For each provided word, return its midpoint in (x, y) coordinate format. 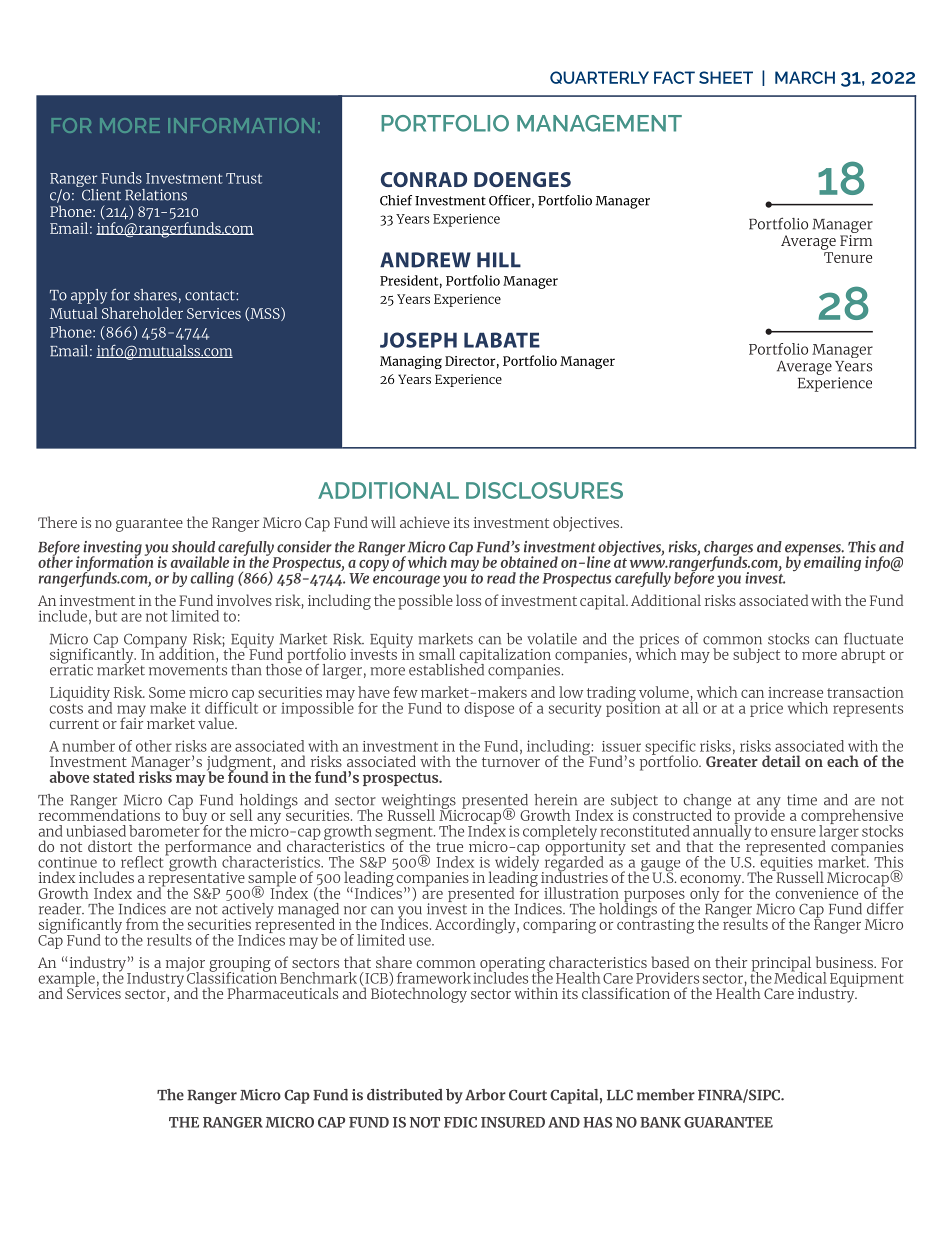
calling (212, 579)
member (666, 1095)
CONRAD (424, 179)
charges (728, 549)
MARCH (805, 77)
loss (468, 600)
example (66, 980)
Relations (156, 195)
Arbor (485, 1095)
